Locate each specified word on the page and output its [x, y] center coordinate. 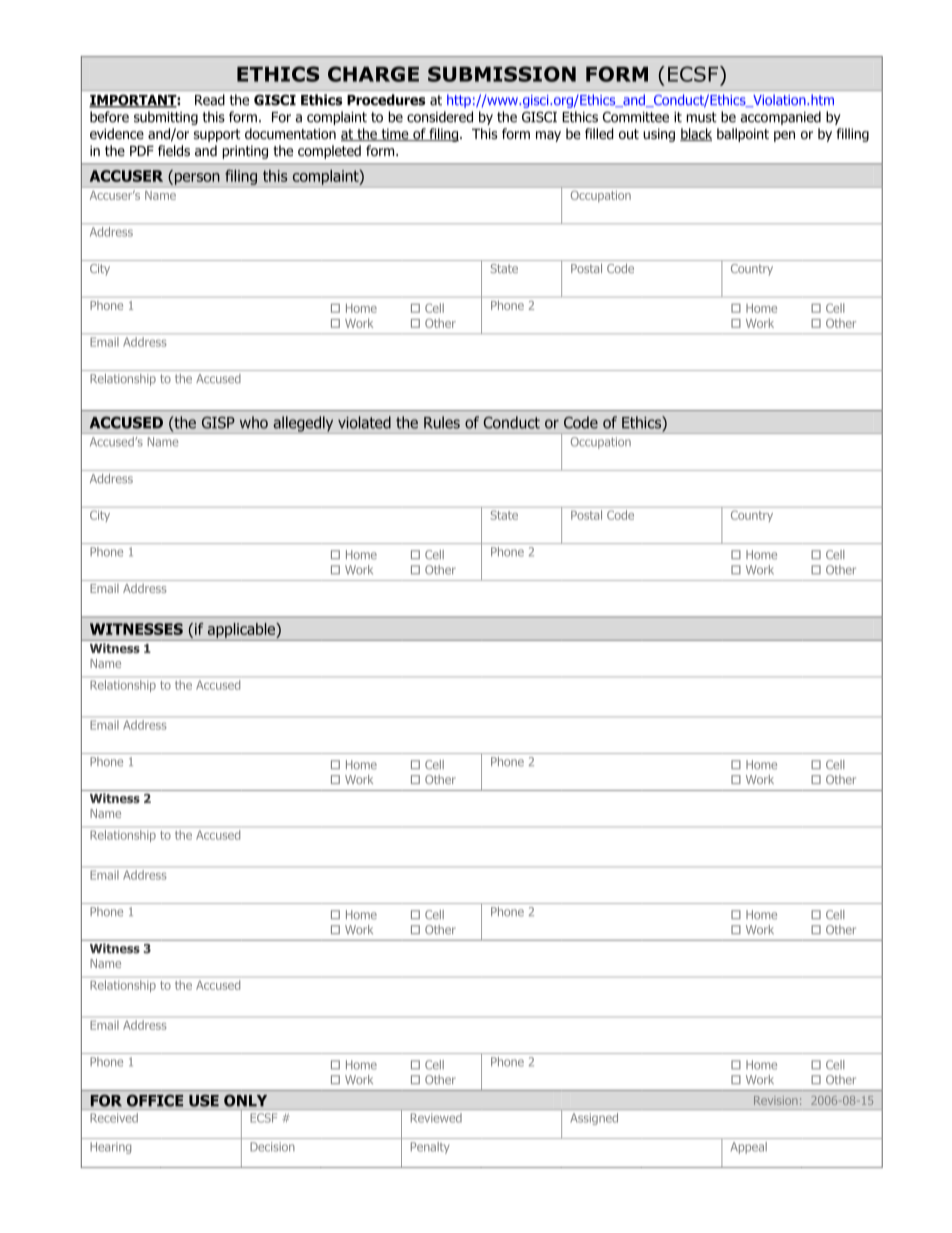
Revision [776, 1100]
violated [364, 422]
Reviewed [436, 1118]
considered [440, 117]
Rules [442, 422]
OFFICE [155, 1101]
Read [210, 100]
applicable [242, 630]
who [254, 422]
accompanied [781, 118]
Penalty [430, 1148]
